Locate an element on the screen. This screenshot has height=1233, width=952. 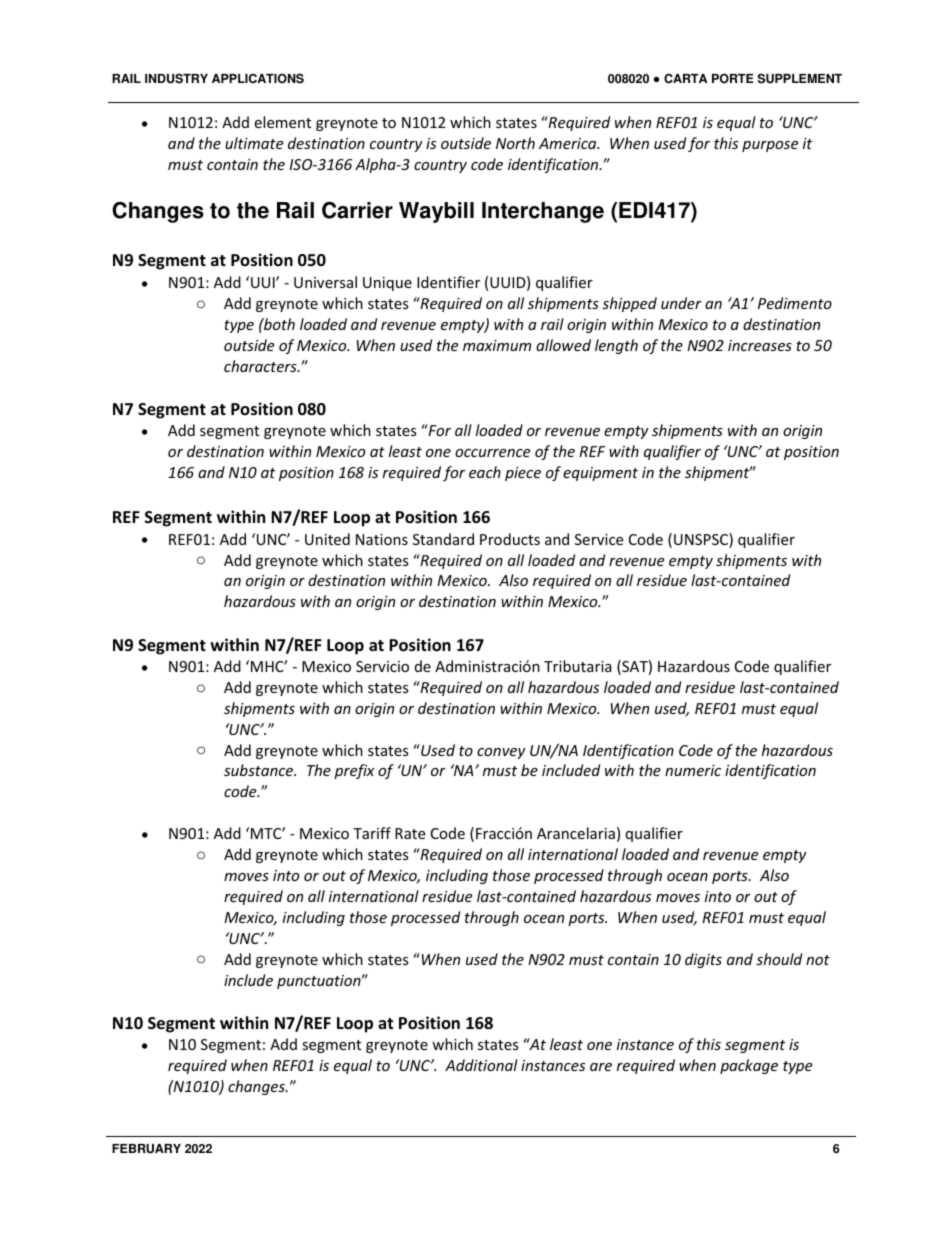
occurrence is located at coordinates (492, 453).
